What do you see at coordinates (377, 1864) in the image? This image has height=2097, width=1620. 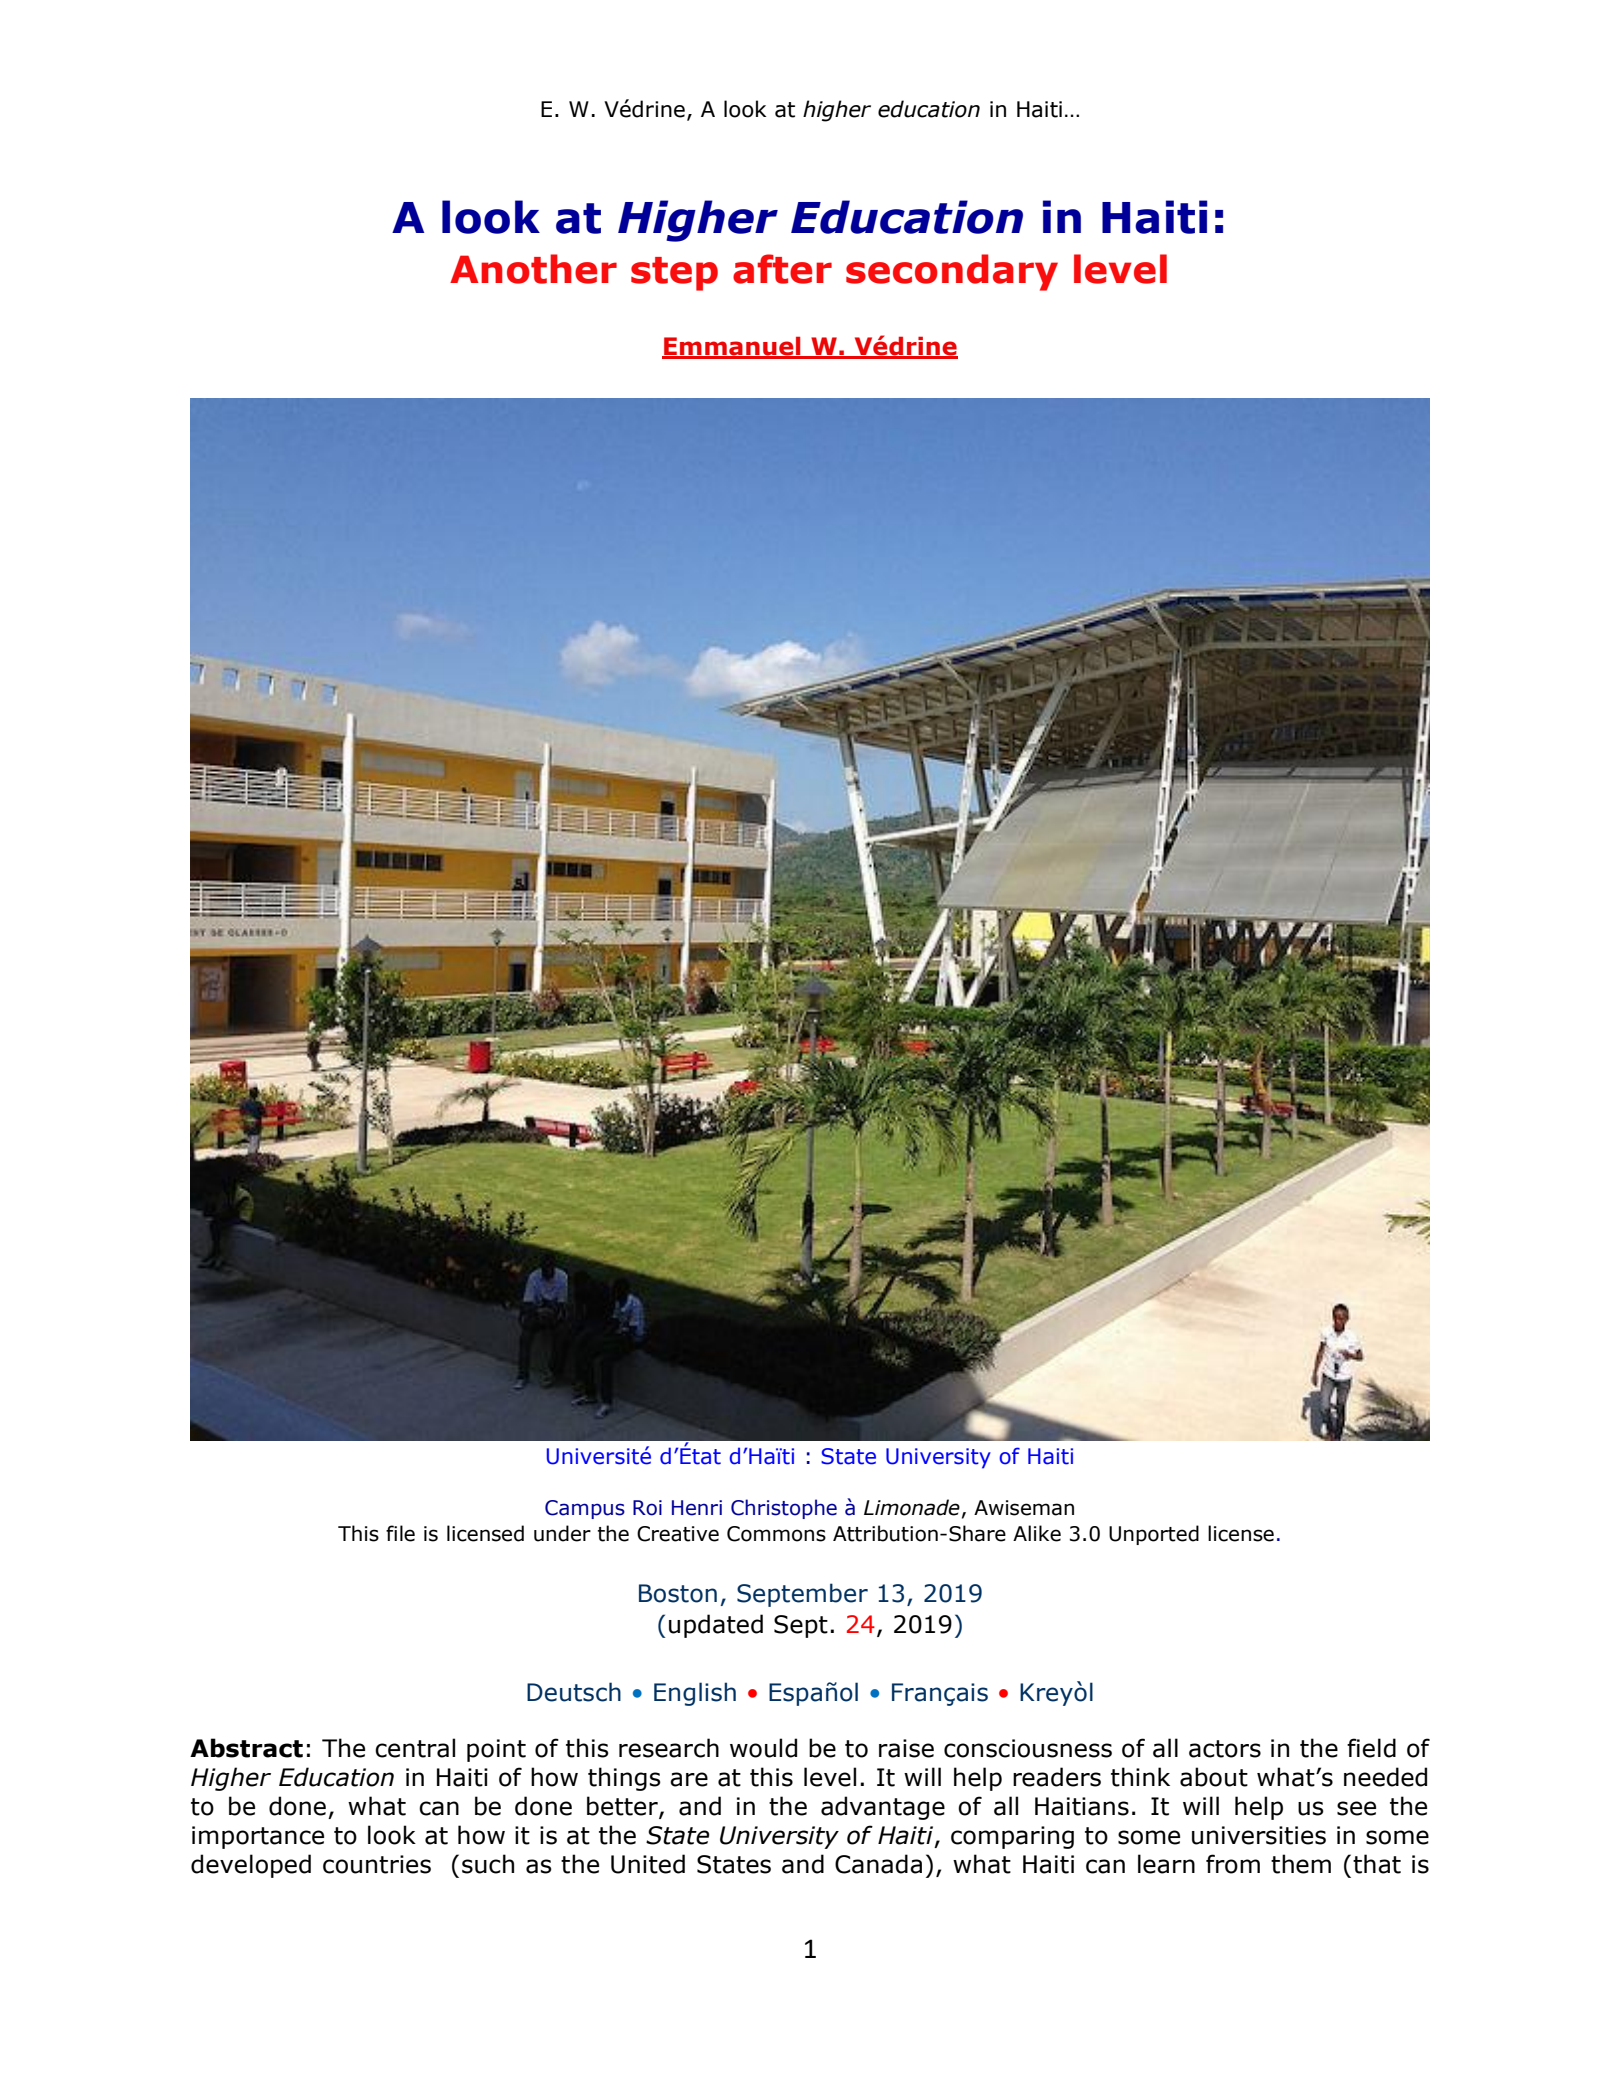 I see `countries` at bounding box center [377, 1864].
